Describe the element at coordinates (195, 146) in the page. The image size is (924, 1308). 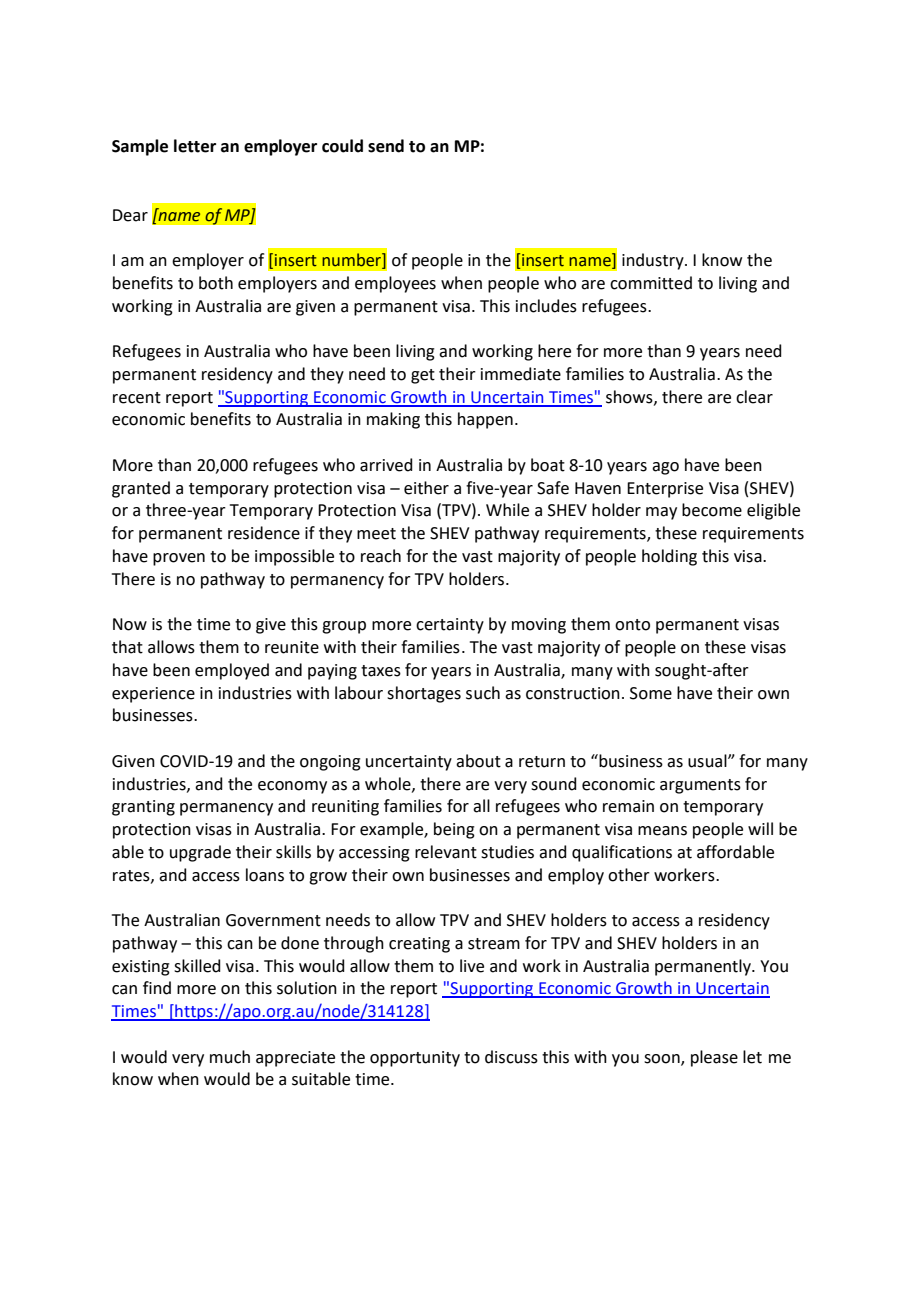
I see `letter` at that location.
